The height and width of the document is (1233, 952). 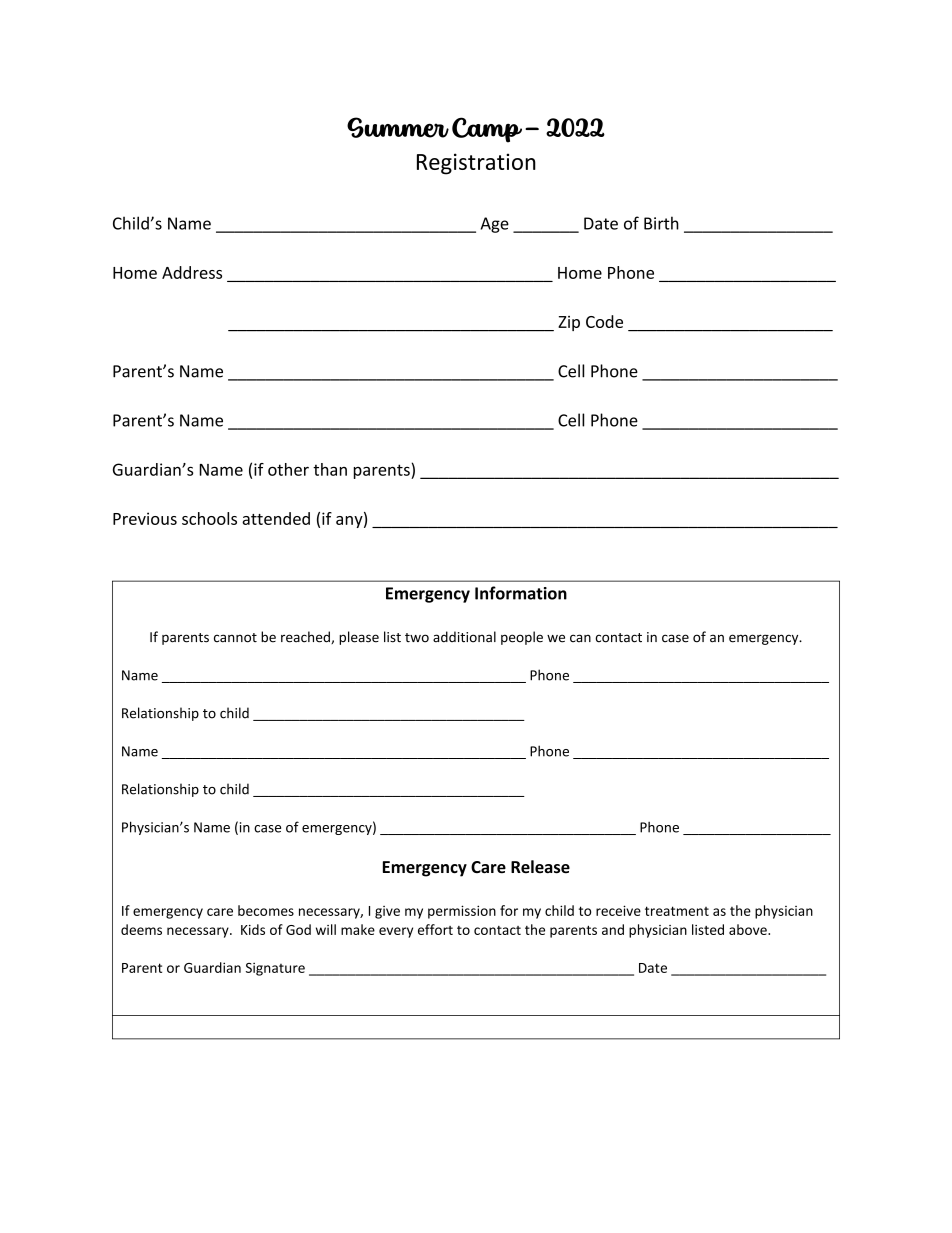 I want to click on effort, so click(x=435, y=929).
